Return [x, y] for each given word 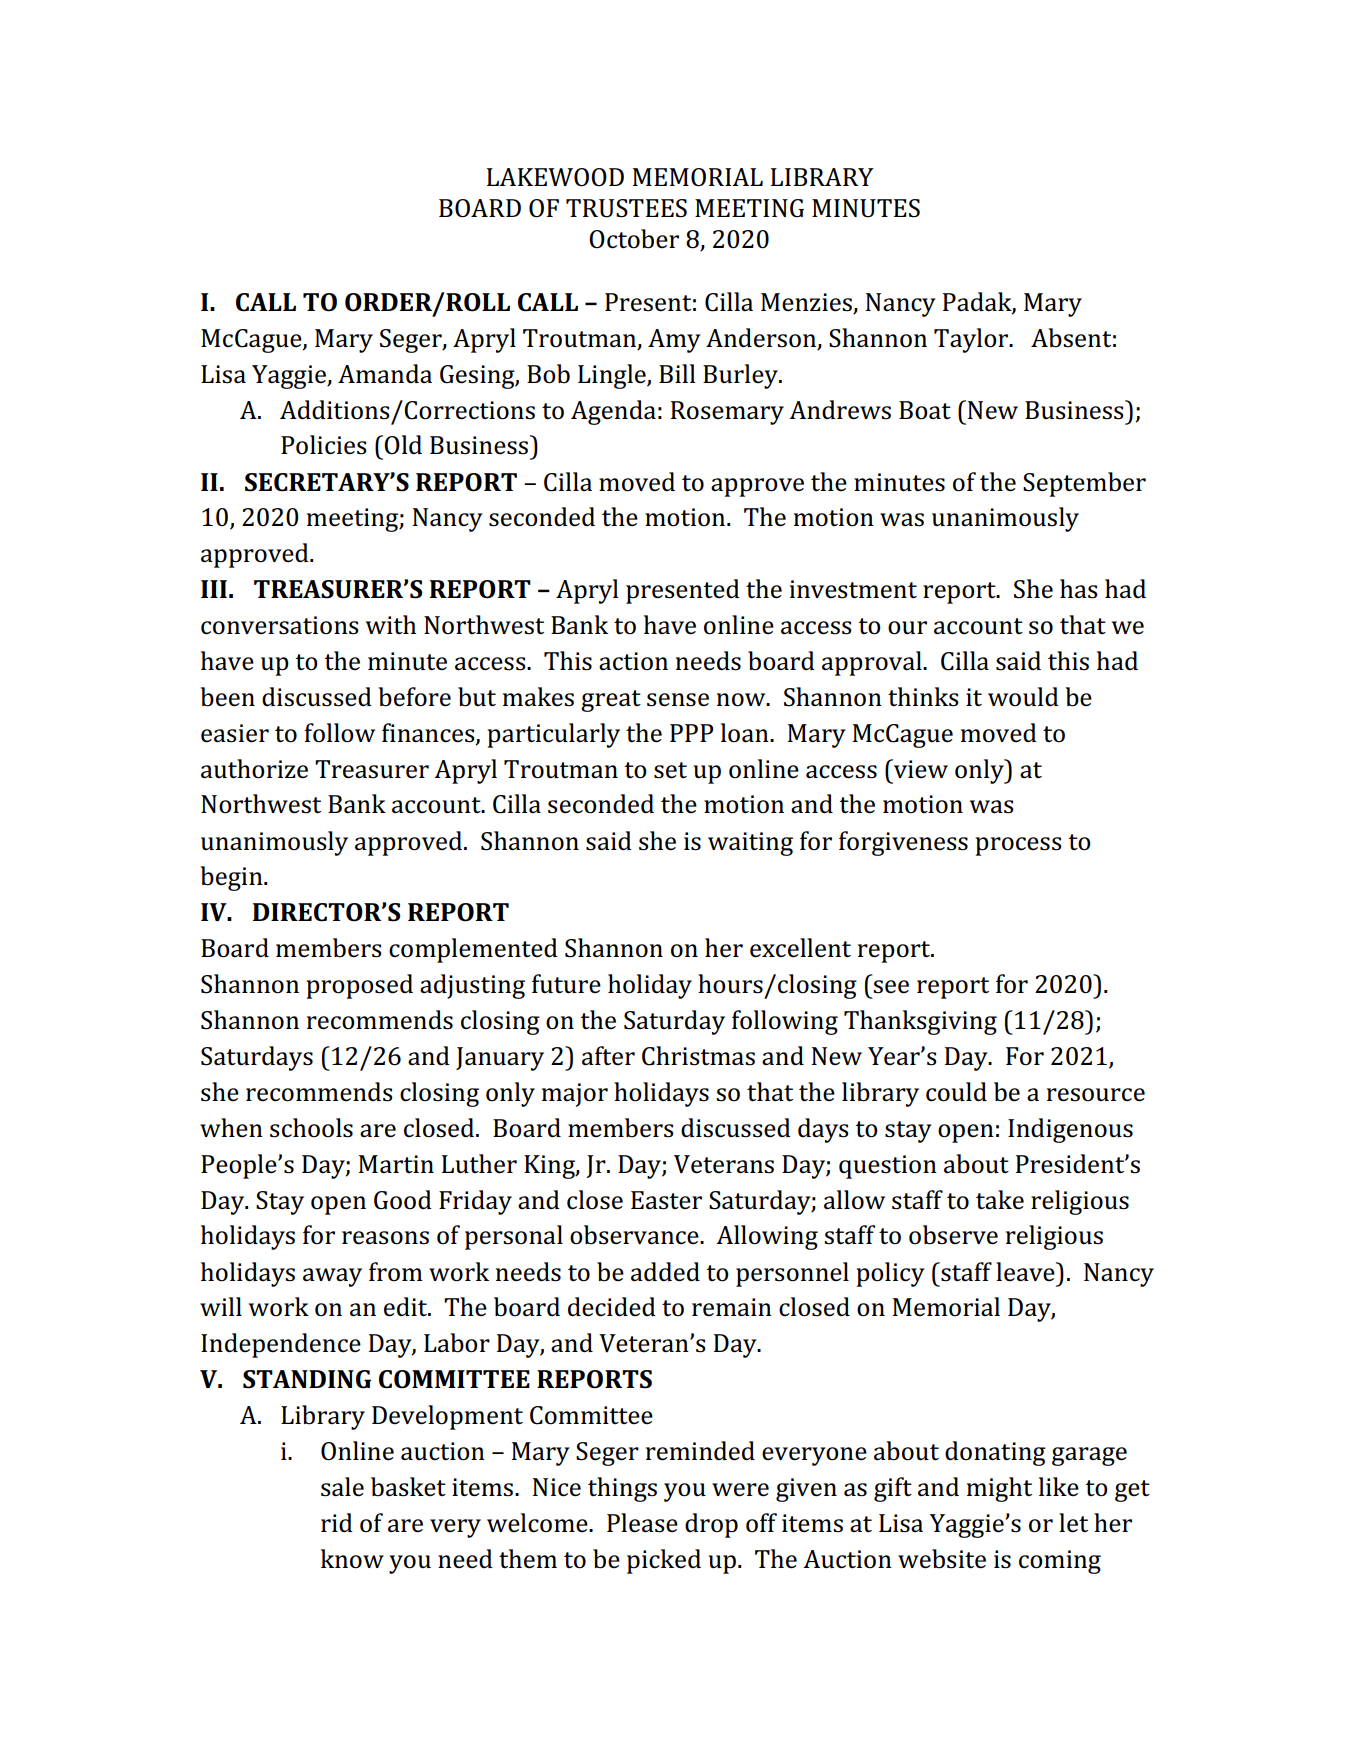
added [665, 1272]
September [1084, 484]
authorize [254, 769]
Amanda [385, 374]
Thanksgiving [920, 1022]
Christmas [698, 1056]
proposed [359, 986]
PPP [691, 733]
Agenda [613, 412]
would [1023, 697]
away [332, 1277]
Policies [324, 445]
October [634, 239]
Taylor [972, 340]
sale [342, 1487]
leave [1026, 1272]
